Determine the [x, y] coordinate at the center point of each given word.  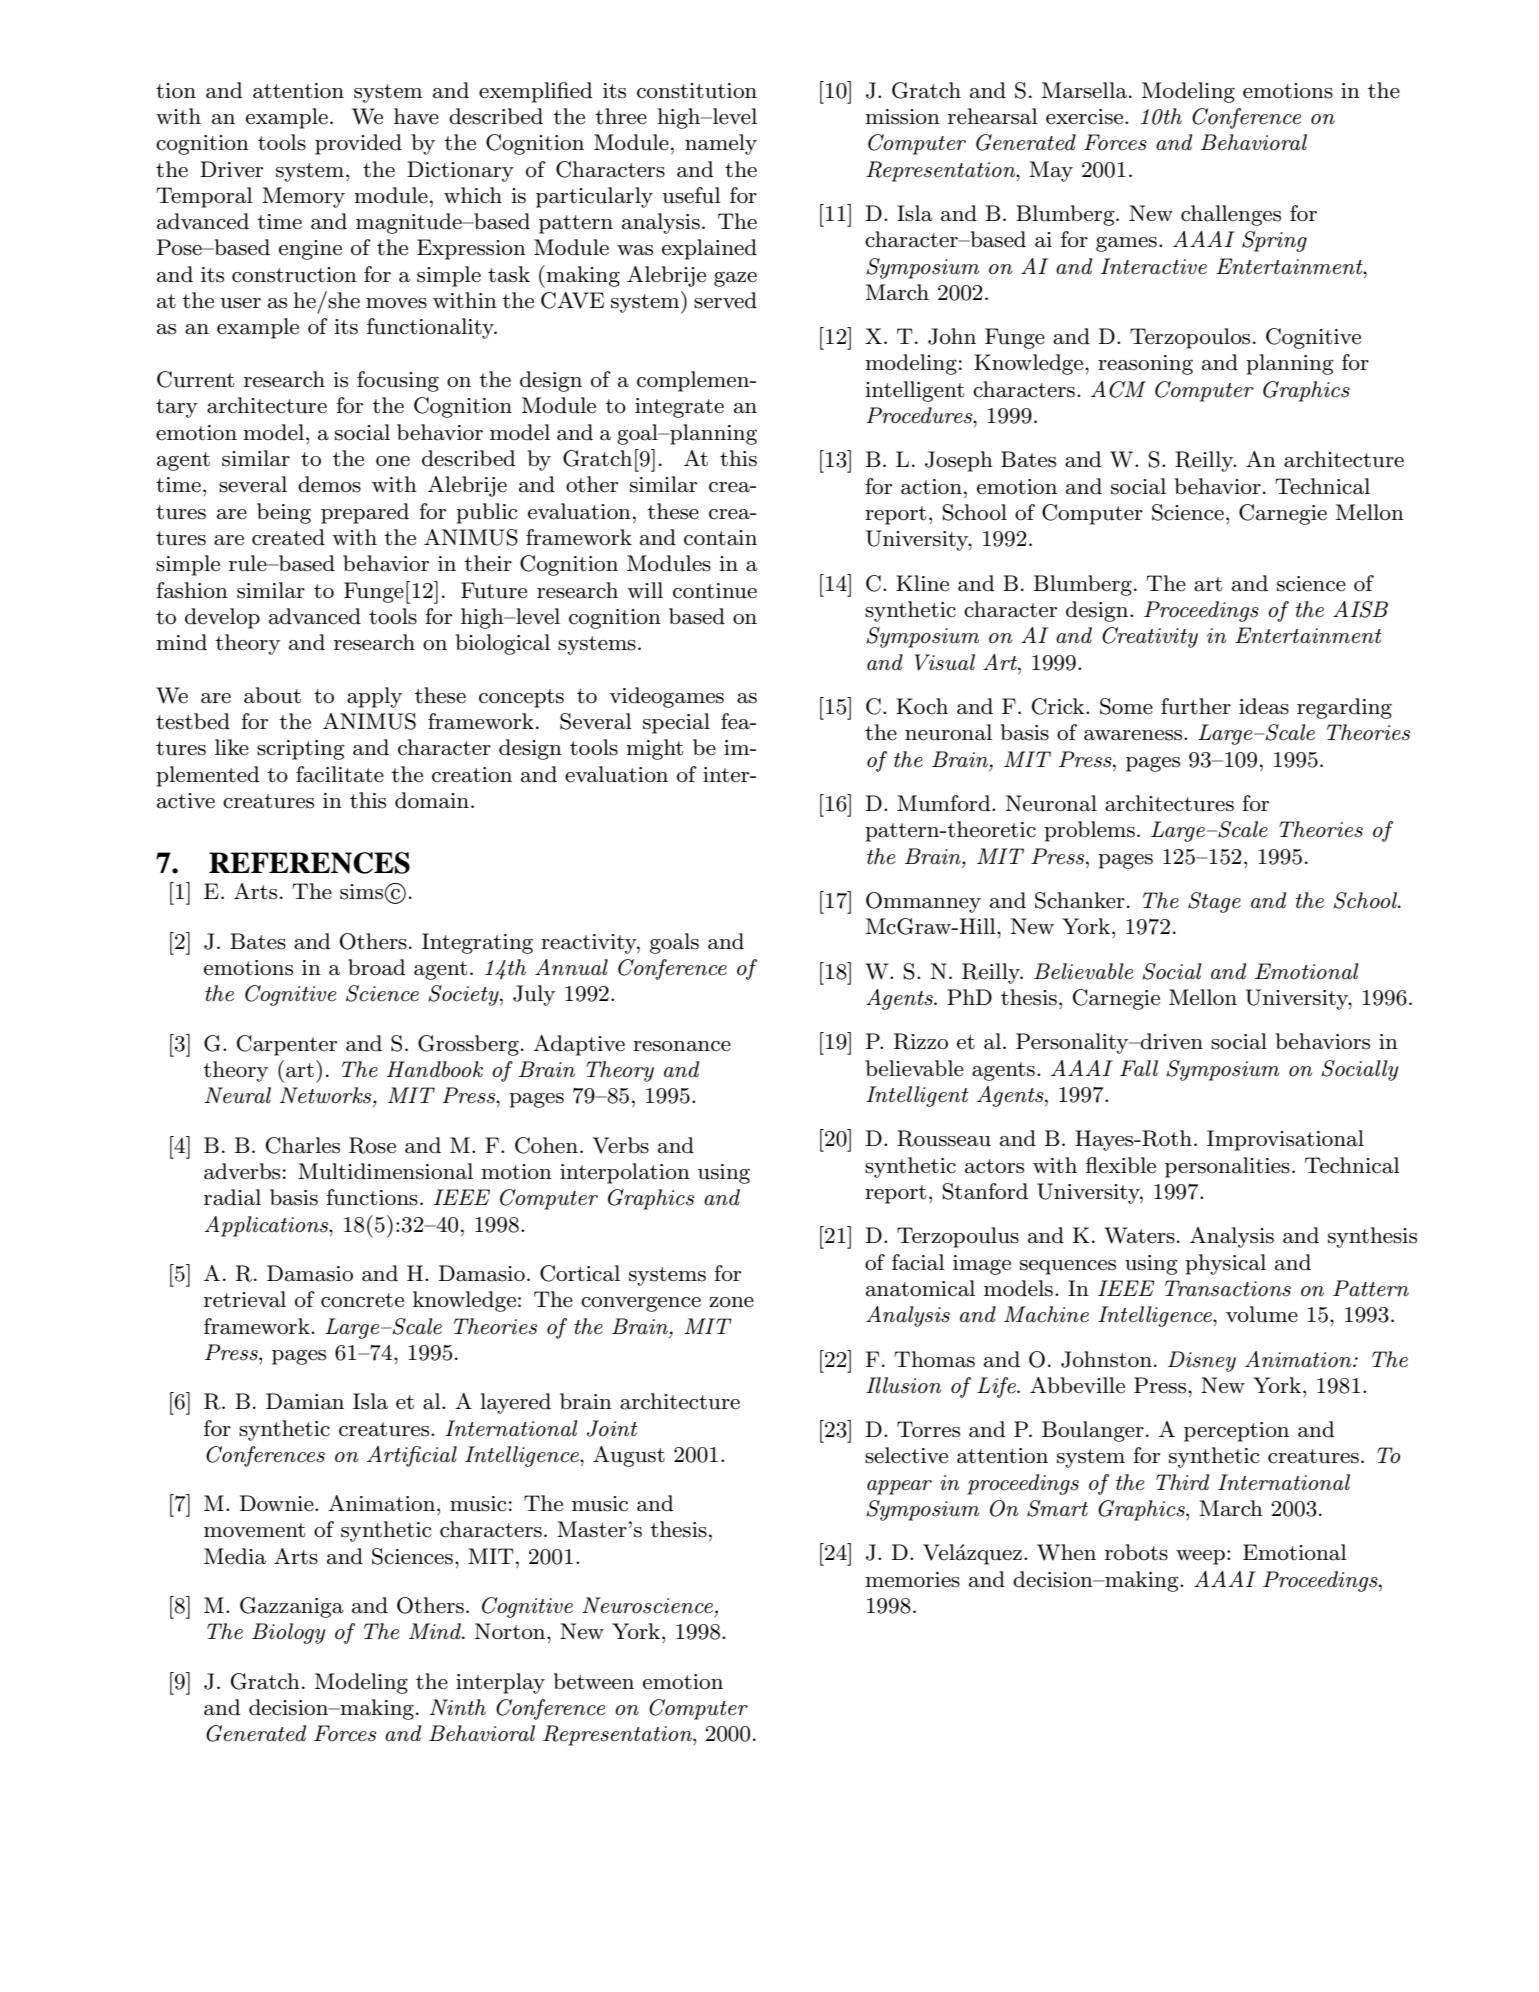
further [1196, 706]
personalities [1227, 1167]
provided [358, 144]
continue [715, 591]
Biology [289, 1633]
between [594, 1681]
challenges [1231, 215]
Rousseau [944, 1138]
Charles [303, 1145]
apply [374, 697]
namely [721, 144]
